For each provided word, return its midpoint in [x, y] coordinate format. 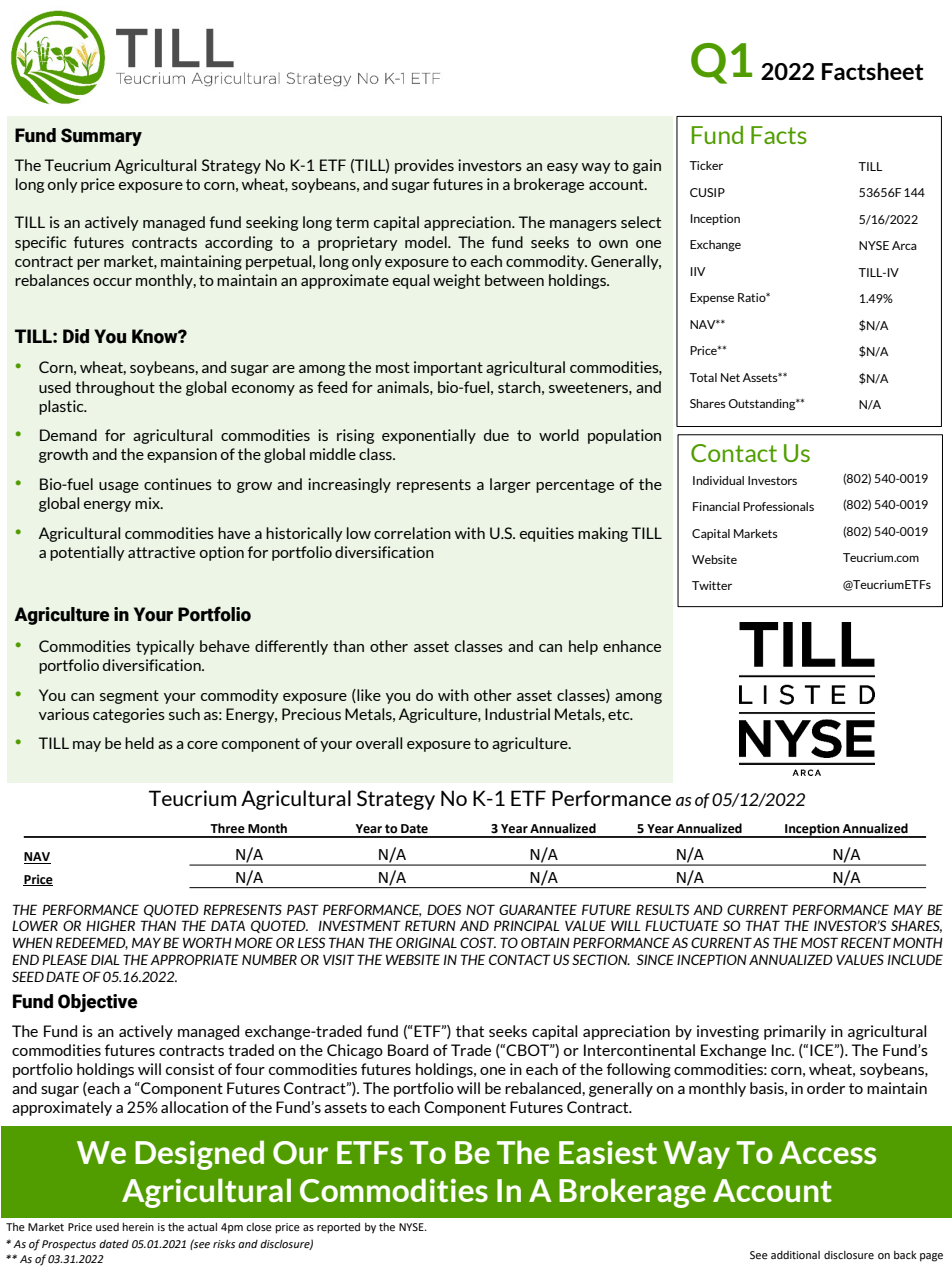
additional [795, 1255]
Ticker [706, 165]
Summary [101, 137]
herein [138, 1227]
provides [424, 166]
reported [338, 1228]
